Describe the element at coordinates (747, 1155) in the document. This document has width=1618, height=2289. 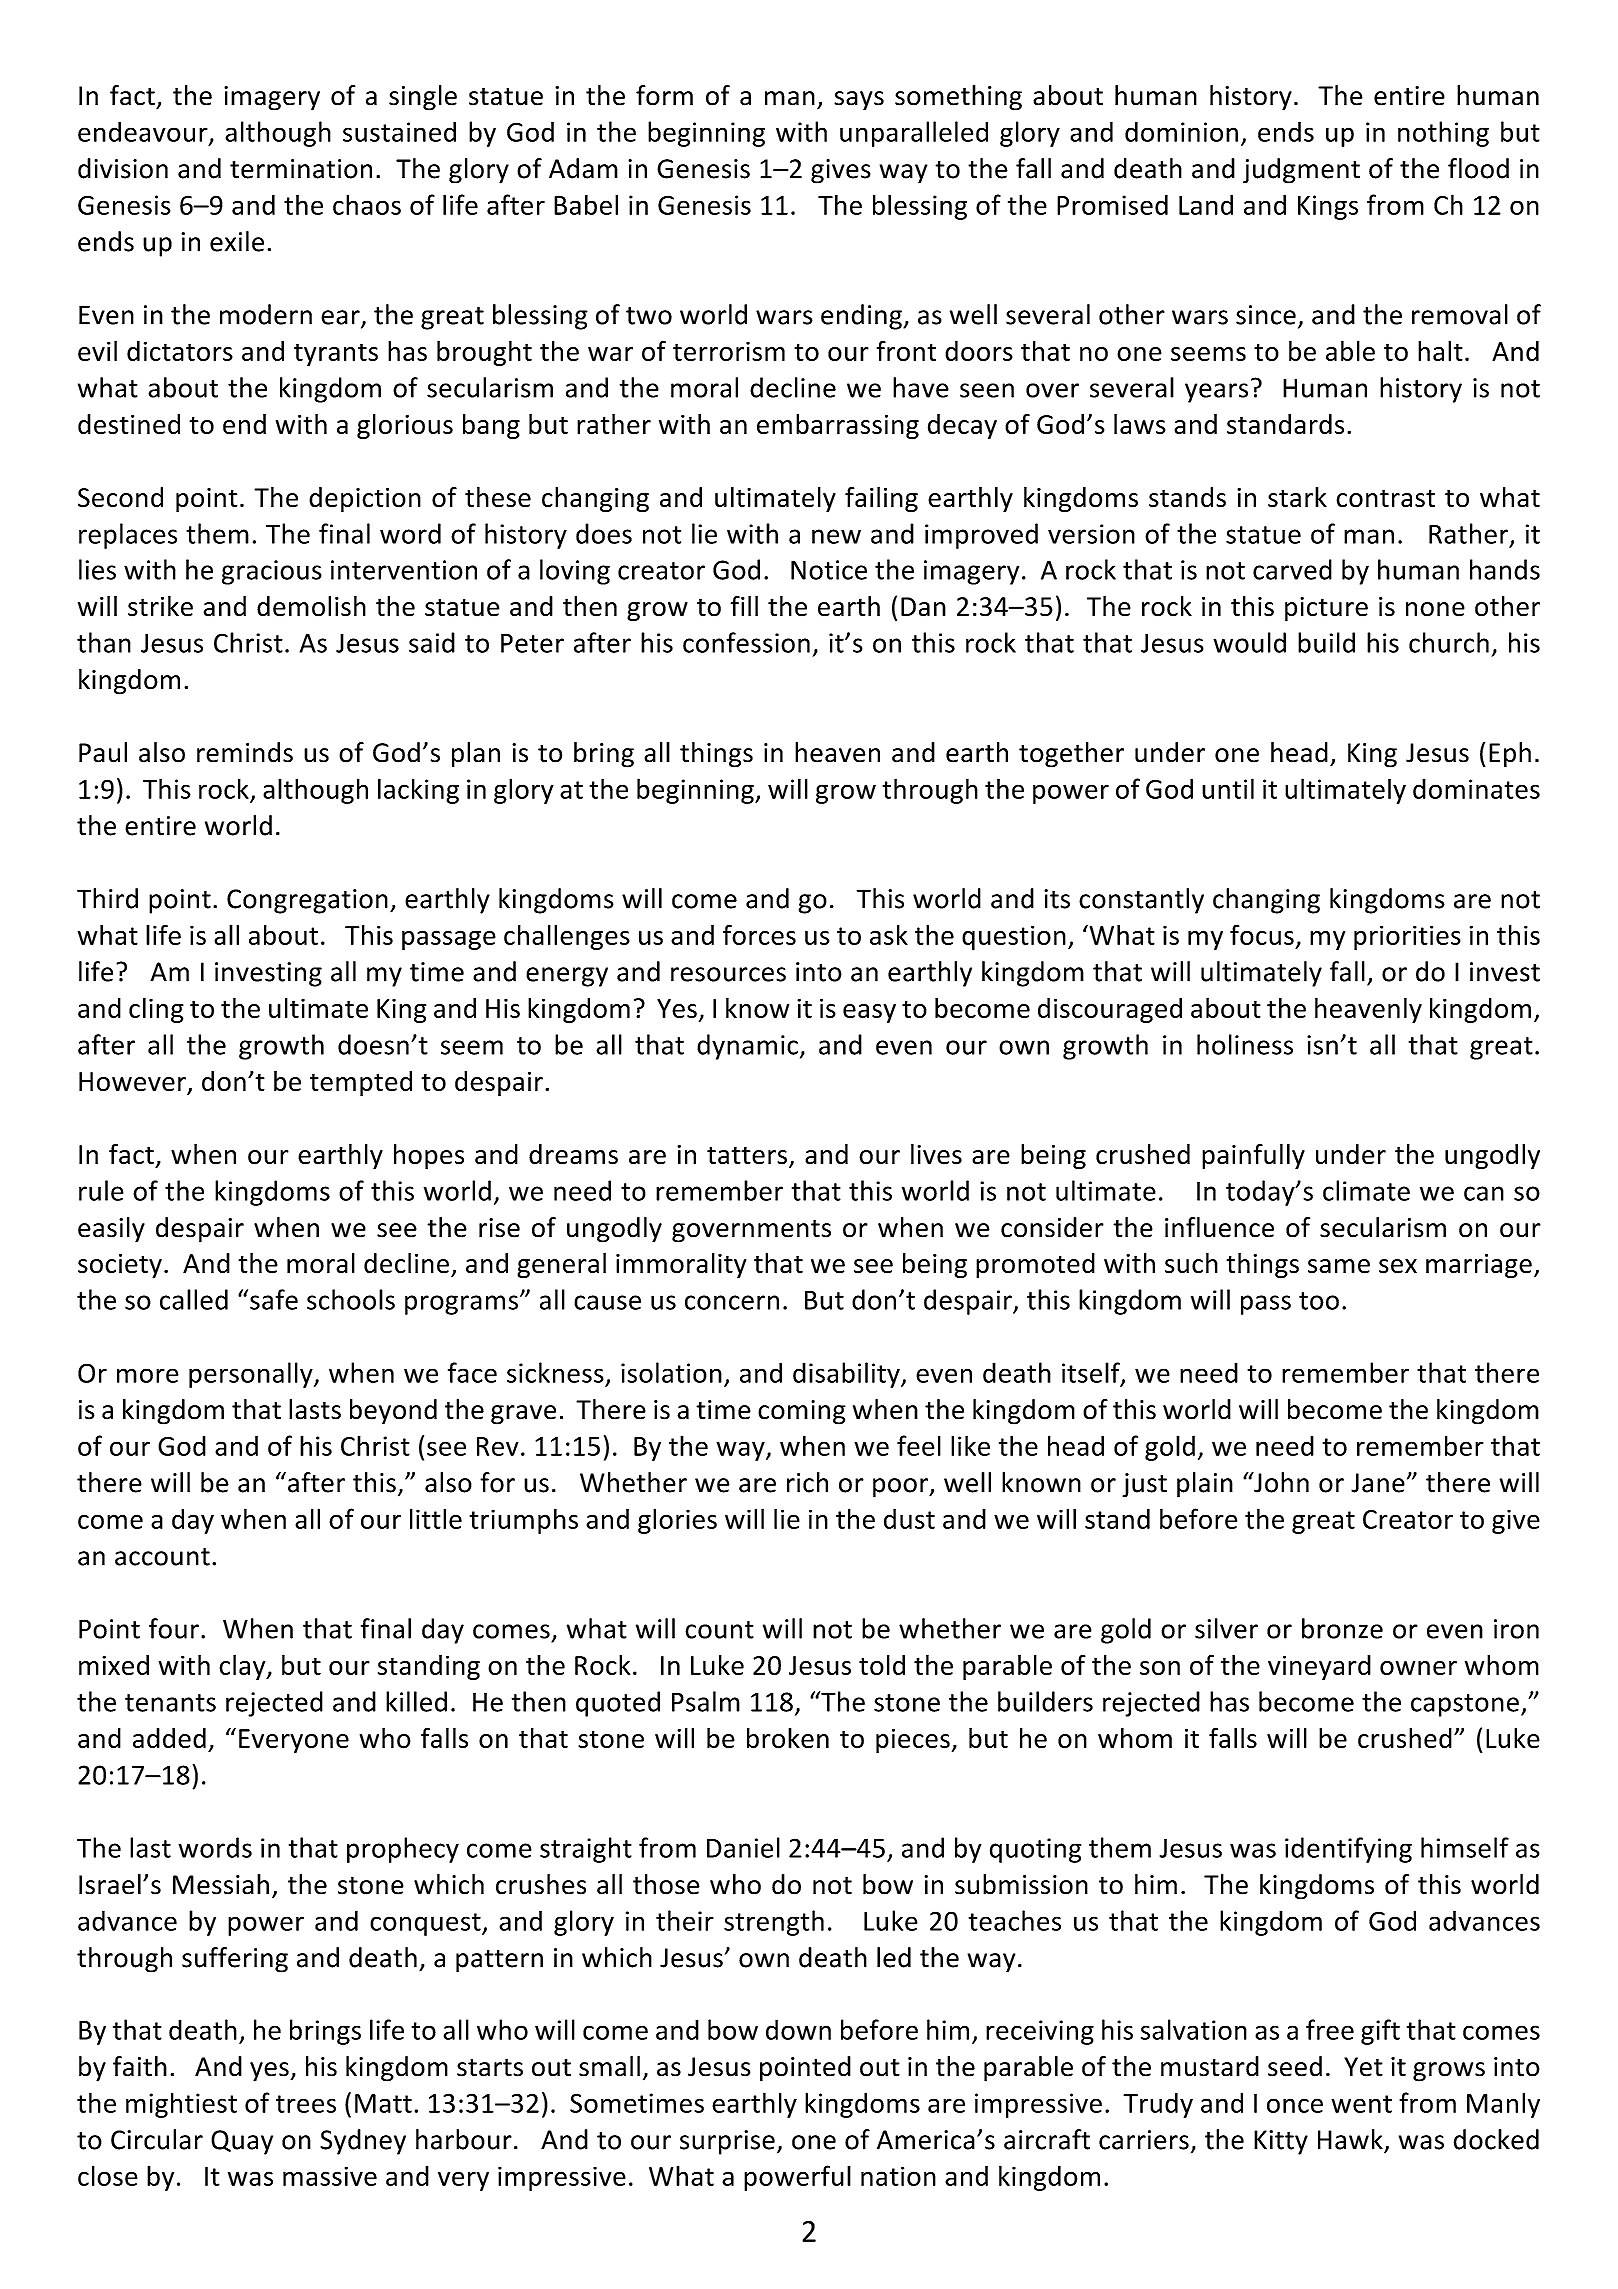
I see `tatters` at that location.
